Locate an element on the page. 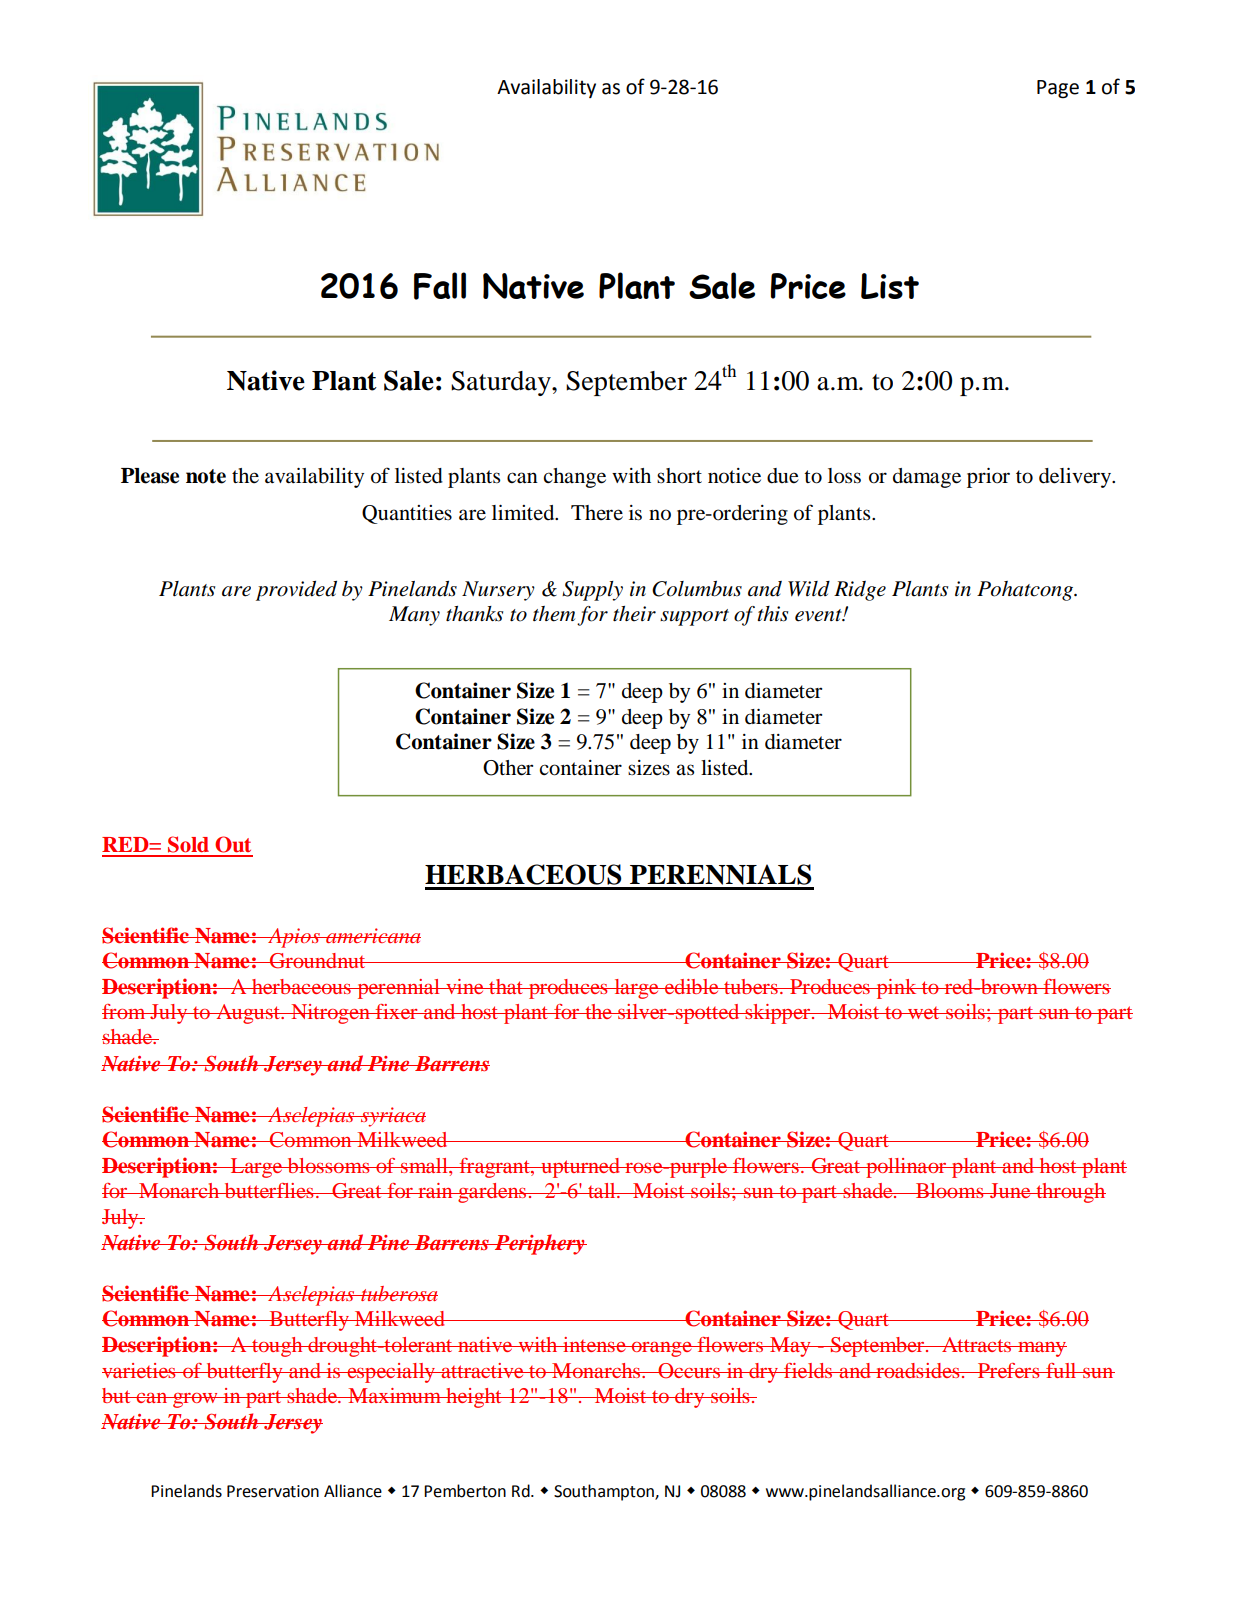  event is located at coordinates (819, 615).
